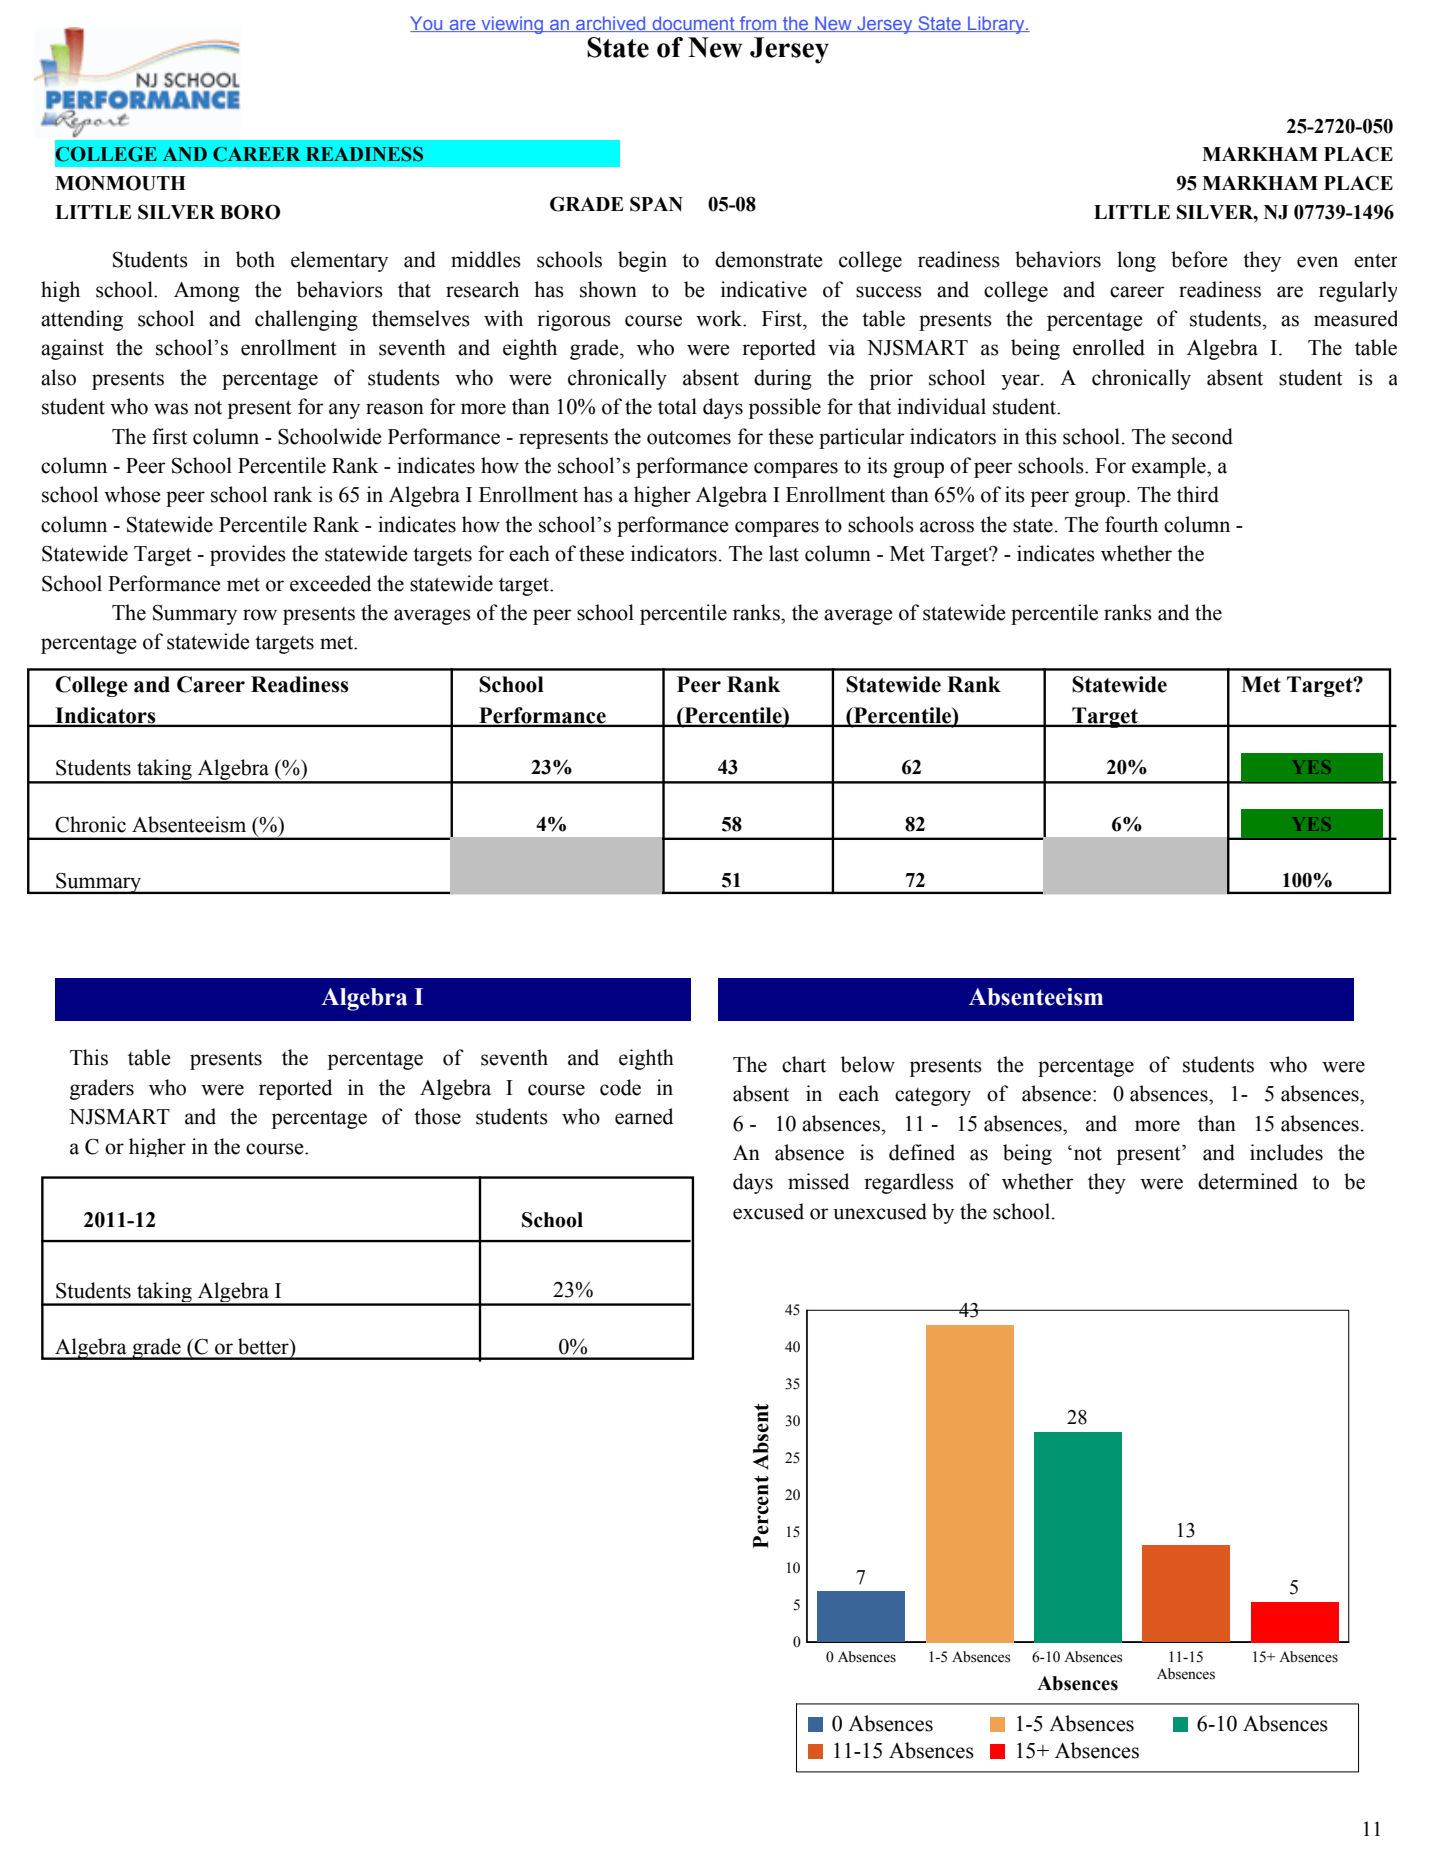  I want to click on document, so click(693, 24).
